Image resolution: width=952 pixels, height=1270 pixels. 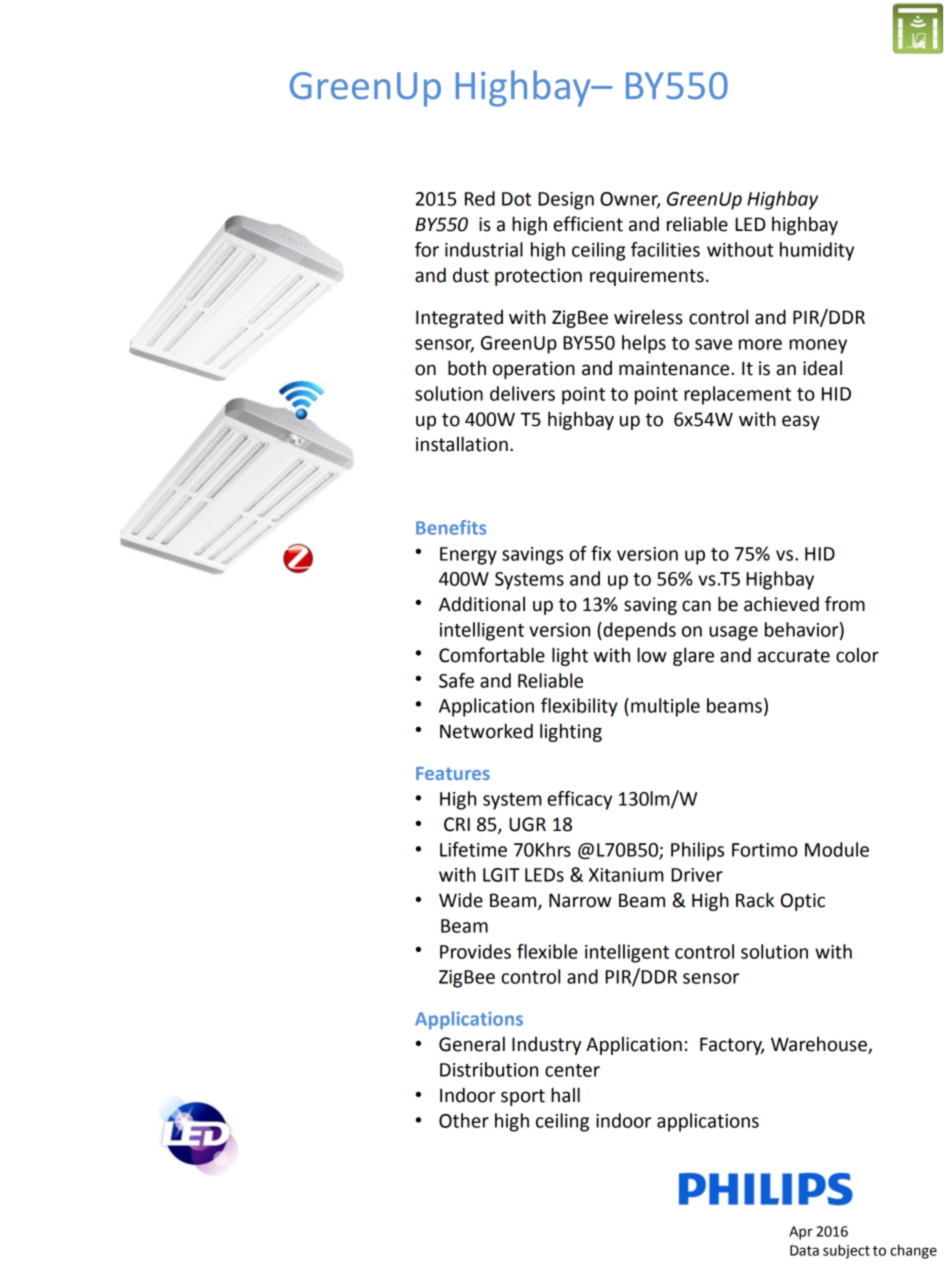 I want to click on facilities, so click(x=665, y=249).
